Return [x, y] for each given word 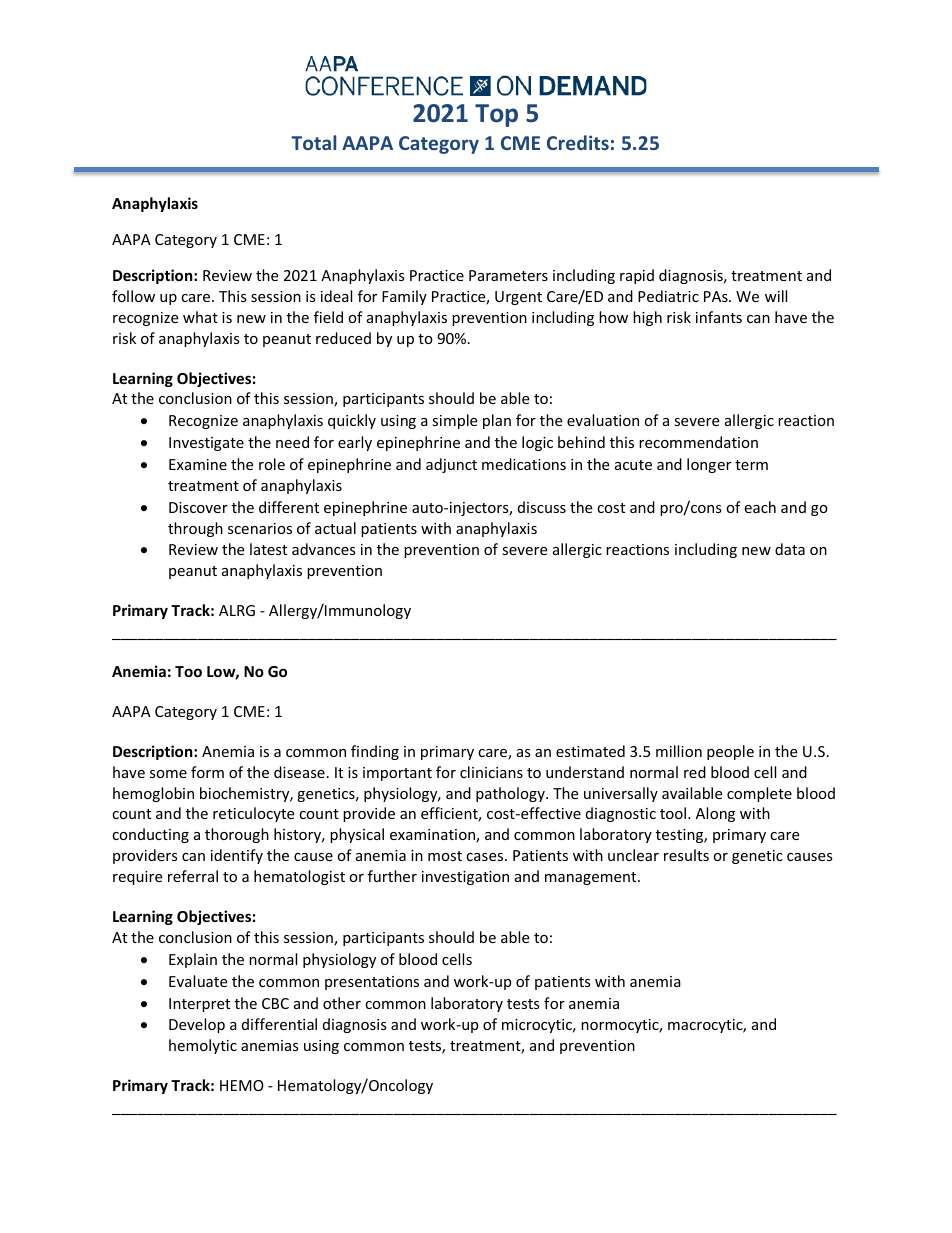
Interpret [199, 1005]
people [730, 752]
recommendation [698, 442]
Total [313, 142]
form [207, 772]
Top [496, 115]
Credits [578, 142]
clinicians [491, 772]
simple [454, 421]
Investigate [206, 444]
